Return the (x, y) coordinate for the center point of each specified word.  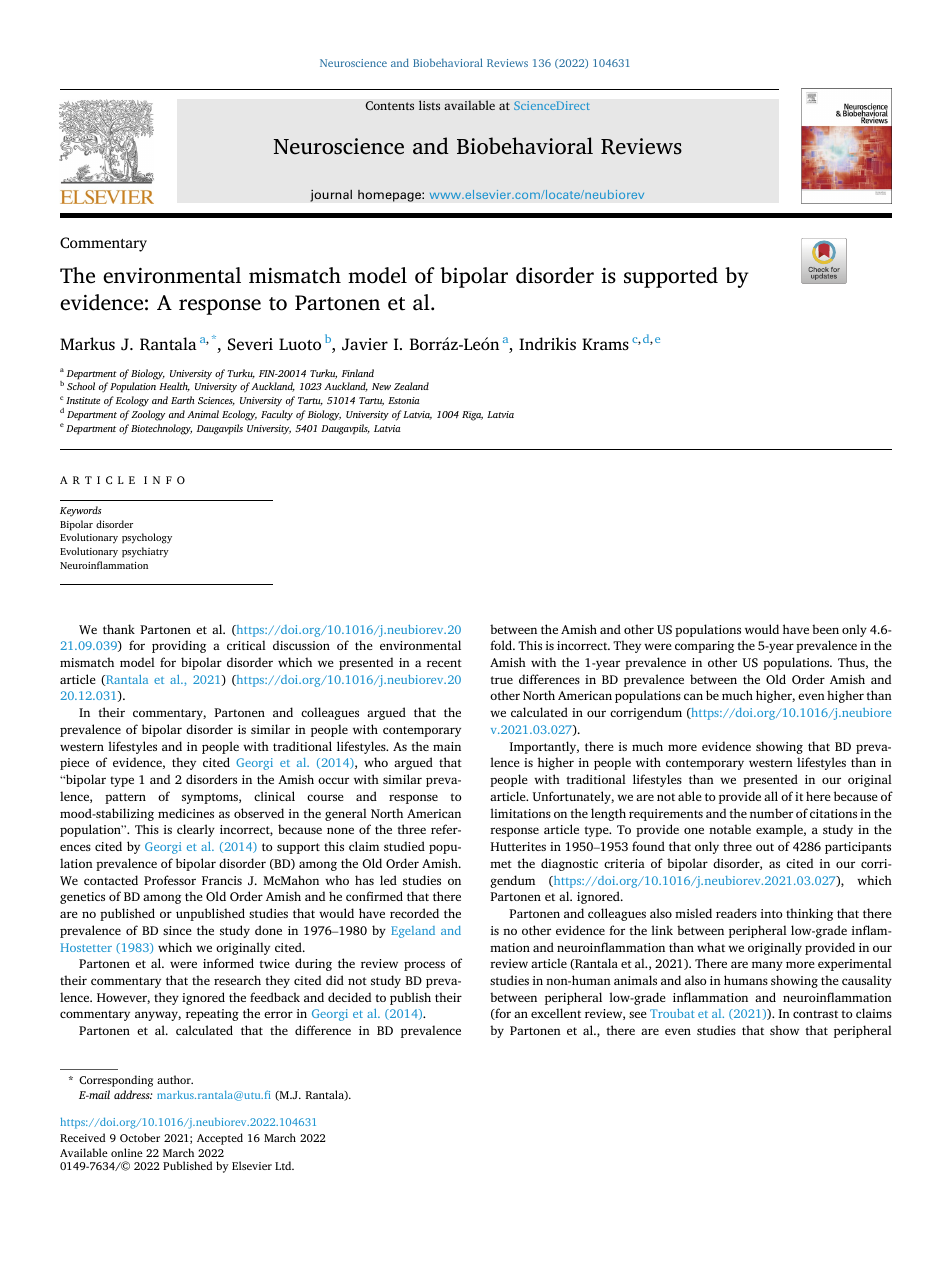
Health (174, 387)
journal (331, 195)
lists (429, 105)
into (771, 913)
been (825, 629)
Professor (170, 880)
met (501, 864)
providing (179, 646)
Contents (389, 106)
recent (444, 663)
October (140, 1137)
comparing (704, 647)
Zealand (411, 386)
